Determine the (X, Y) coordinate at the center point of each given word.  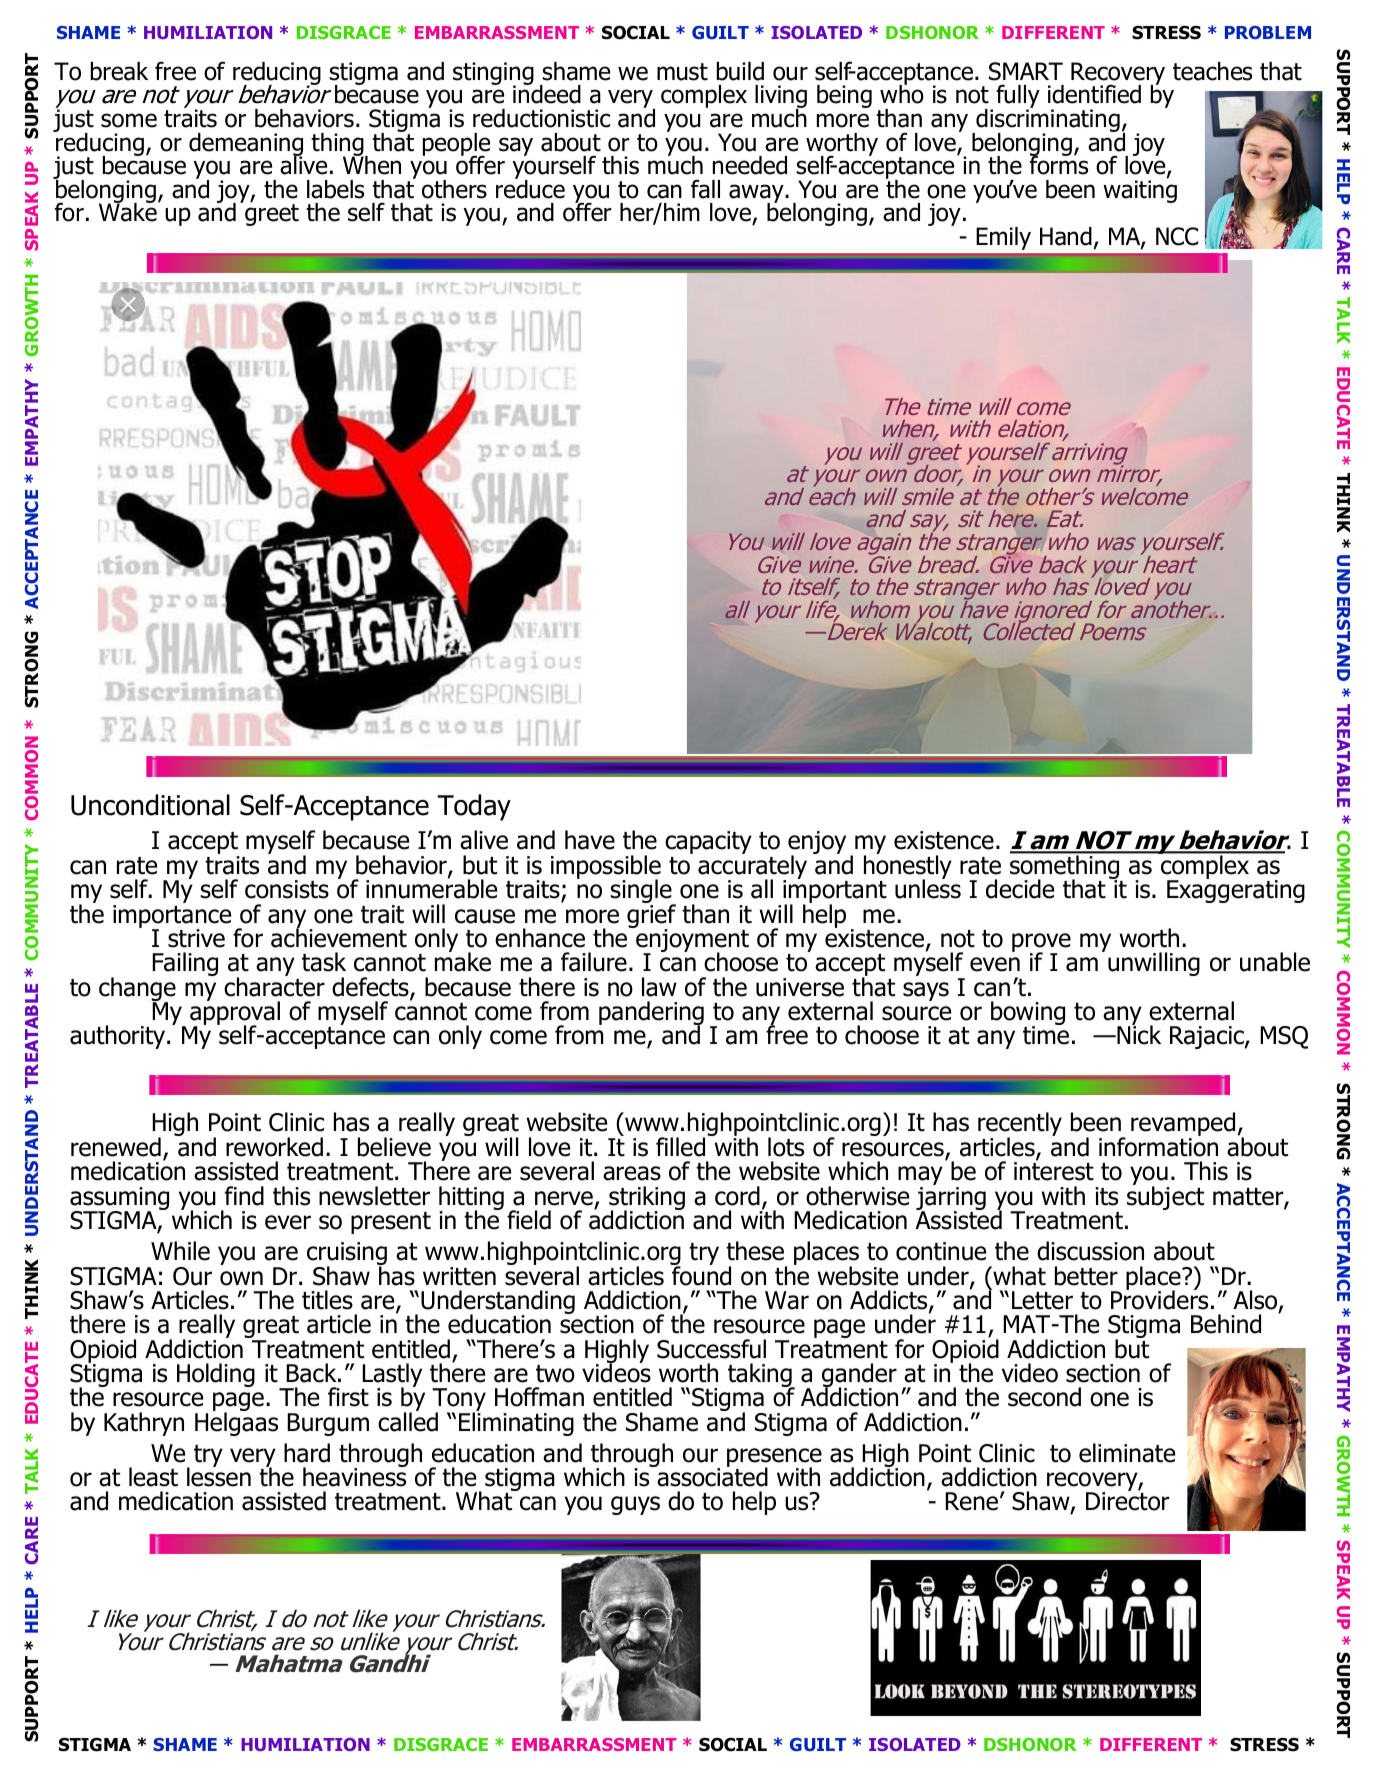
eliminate (1127, 1453)
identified (1094, 94)
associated (711, 1476)
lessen (219, 1476)
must (682, 72)
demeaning (246, 145)
